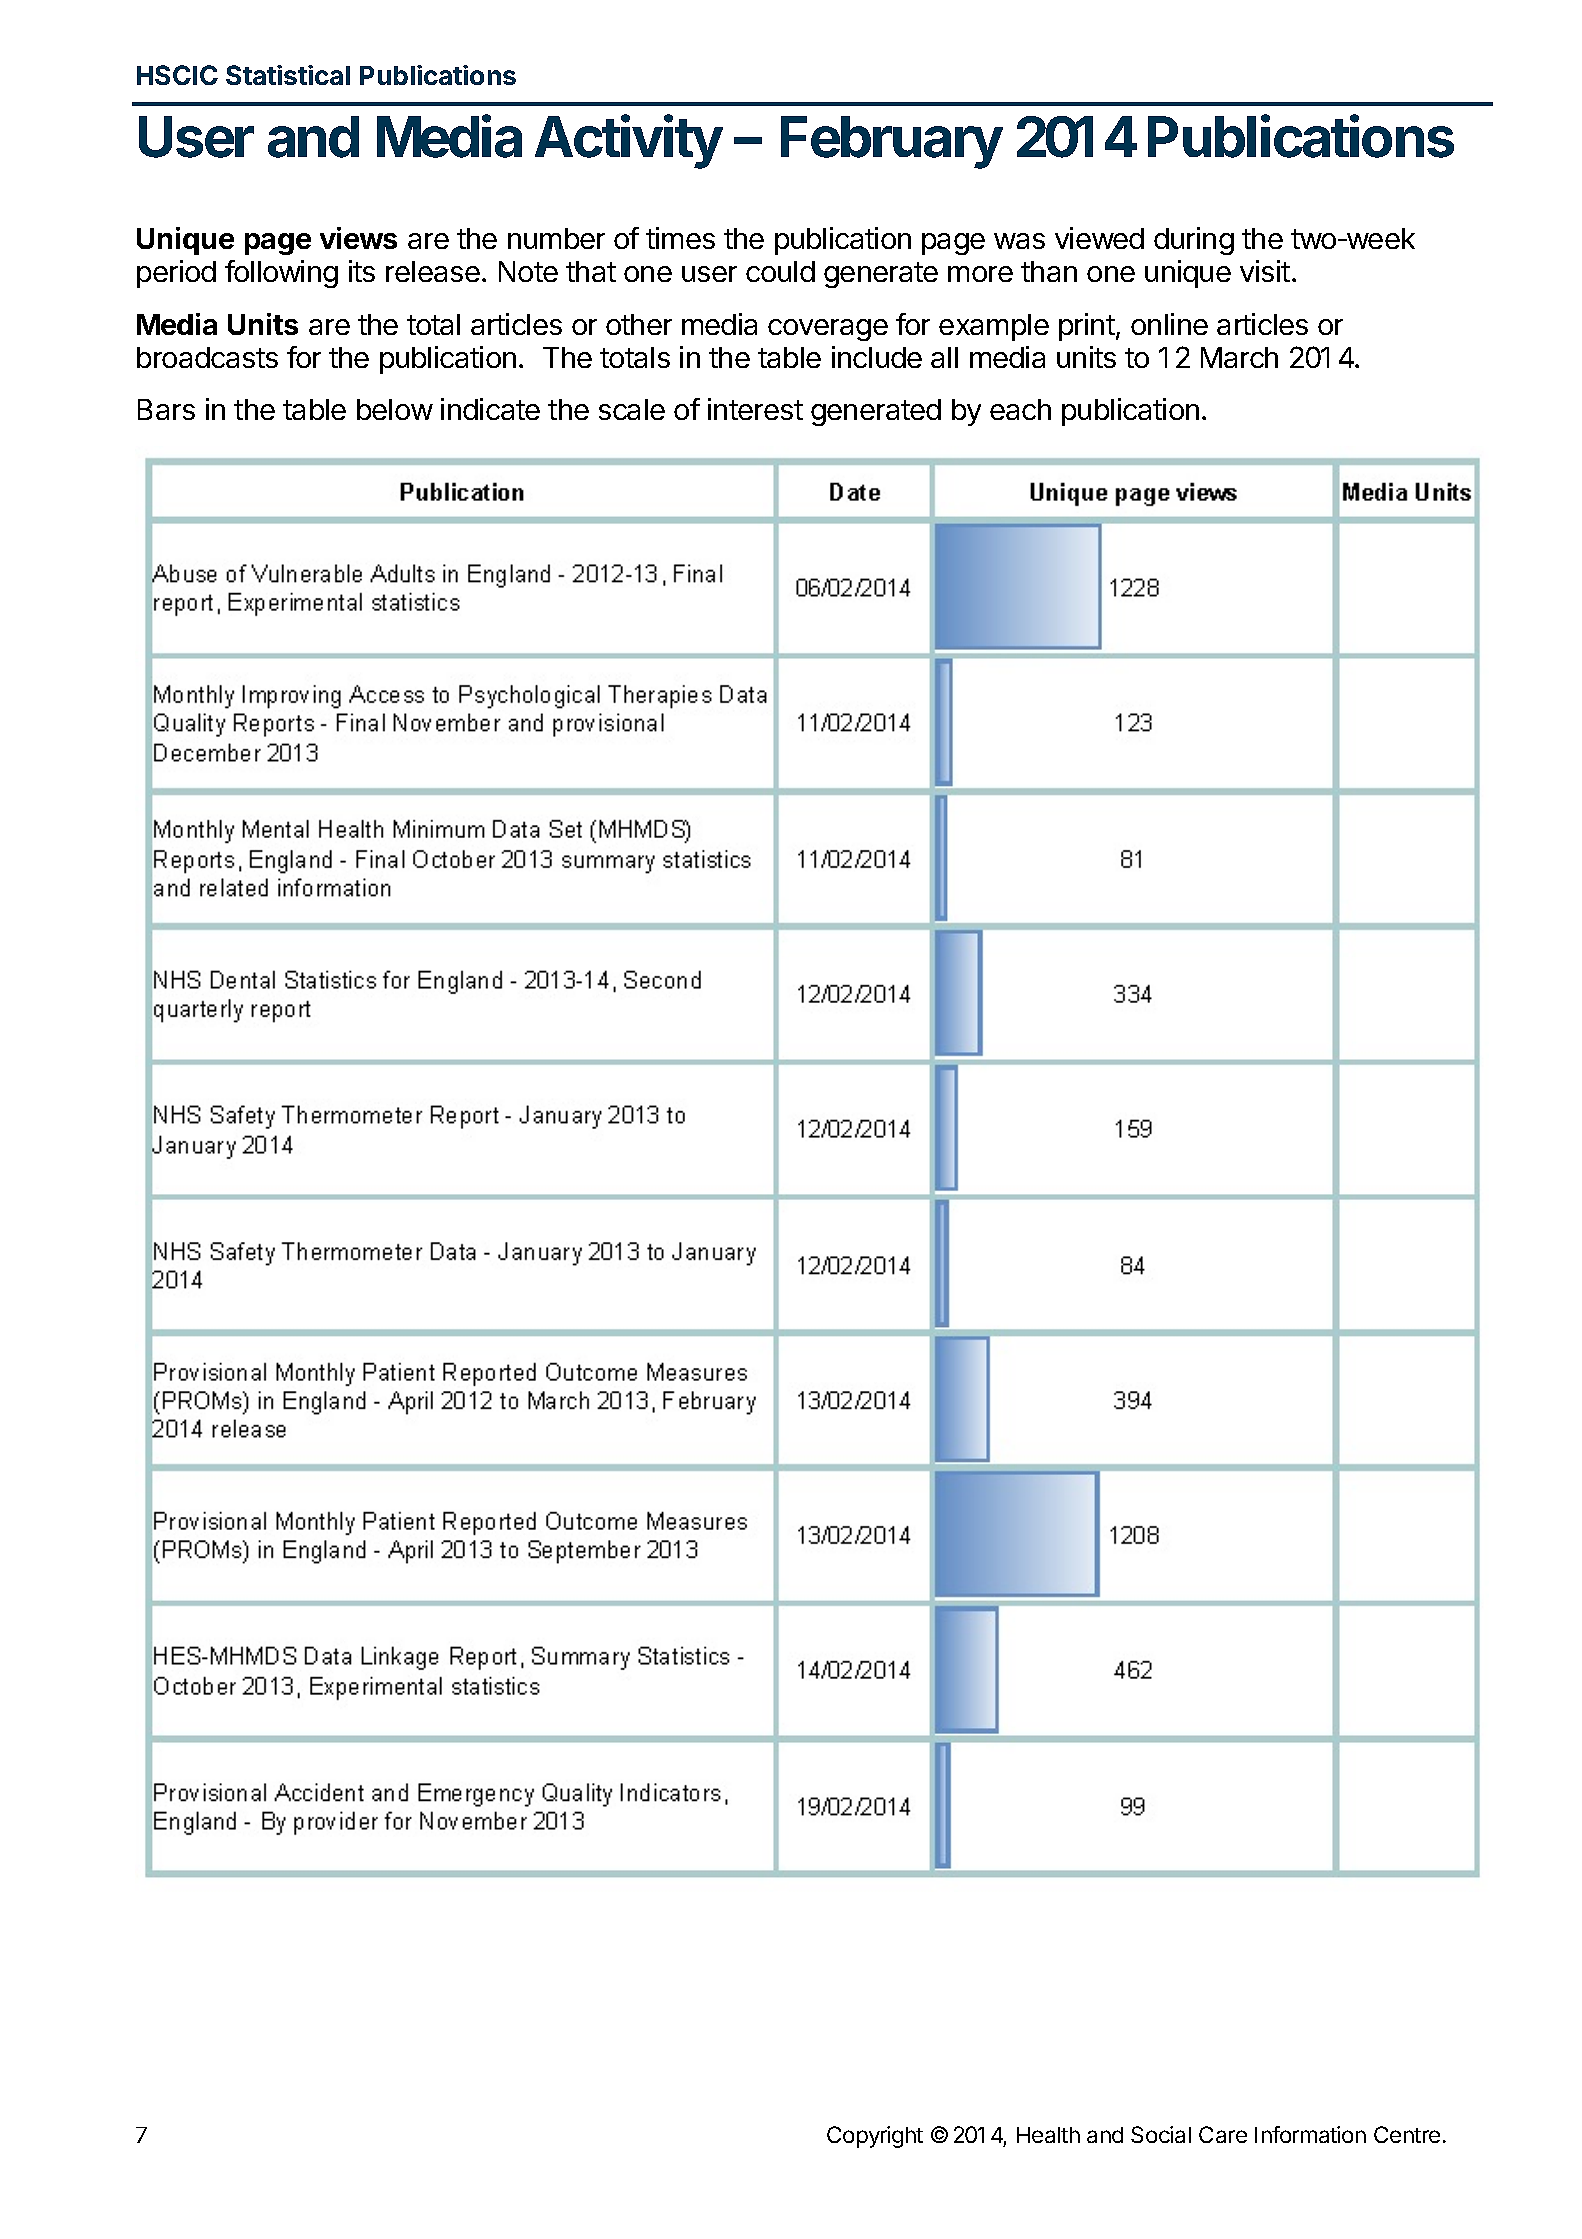  What do you see at coordinates (892, 142) in the page?
I see `February` at bounding box center [892, 142].
